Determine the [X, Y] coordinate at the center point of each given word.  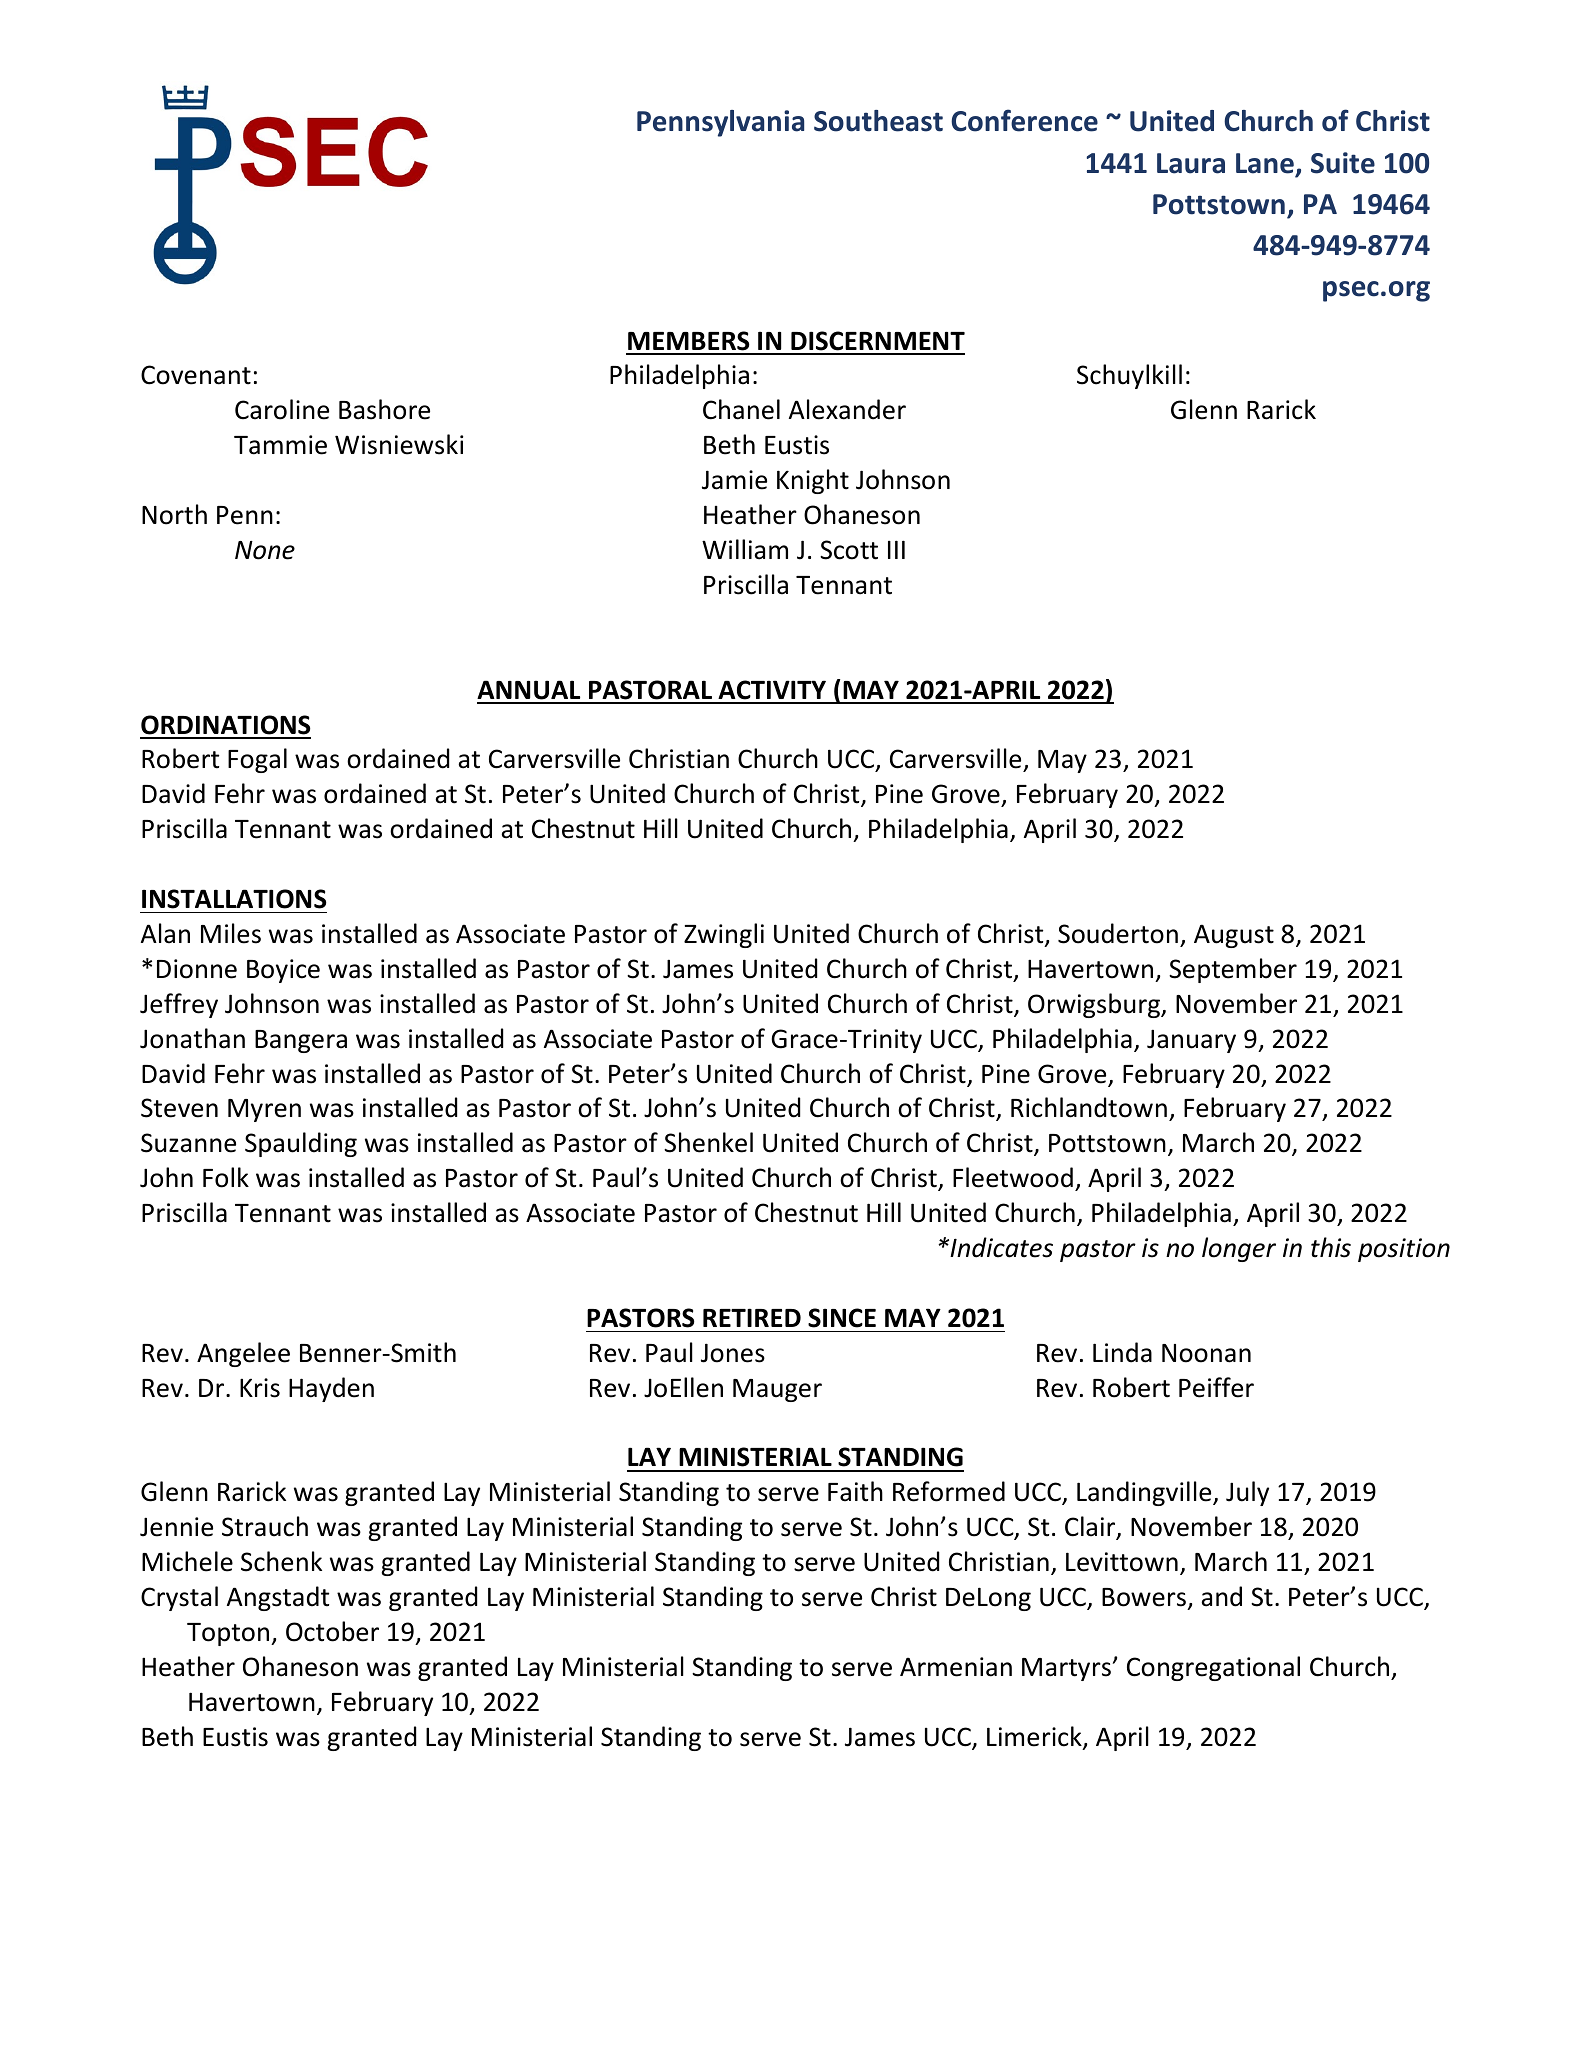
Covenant [196, 375]
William [745, 549]
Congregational [1213, 1668]
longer [1239, 1249]
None [265, 550]
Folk [226, 1177]
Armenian [956, 1667]
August [1234, 936]
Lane [1265, 163]
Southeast [878, 121]
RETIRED [752, 1317]
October [332, 1631]
